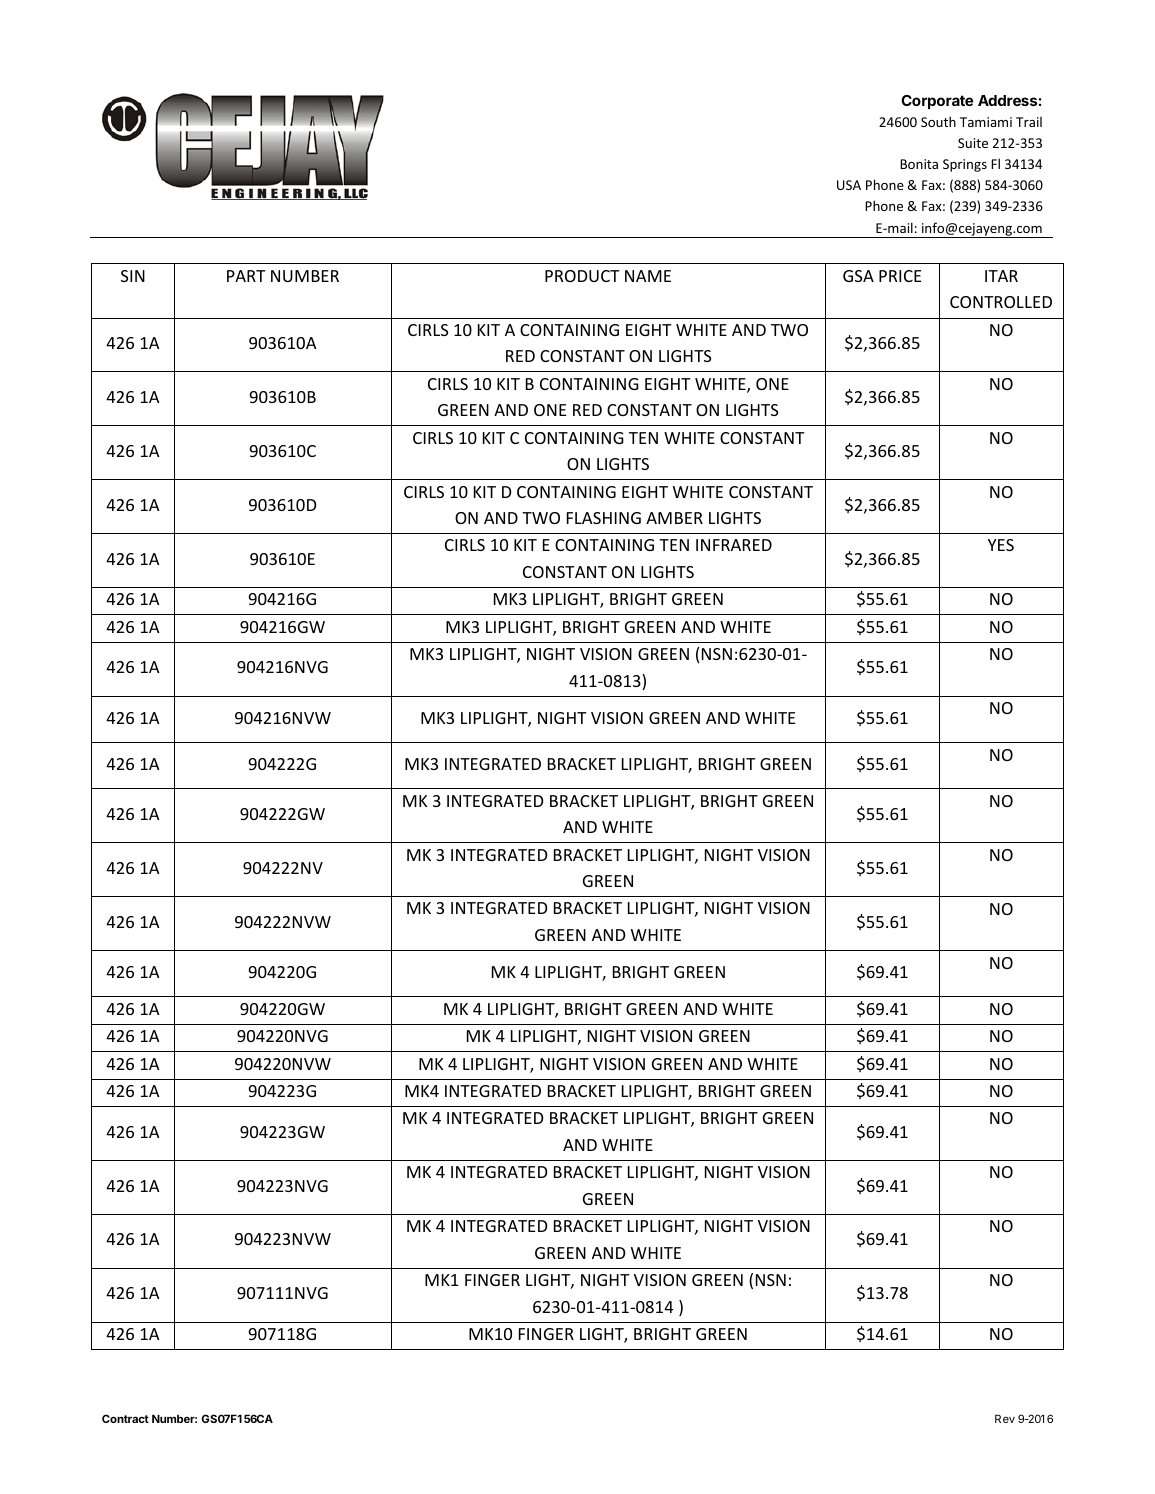 The width and height of the document is (1155, 1494). What do you see at coordinates (1001, 302) in the document?
I see `CONTROLLED` at bounding box center [1001, 302].
